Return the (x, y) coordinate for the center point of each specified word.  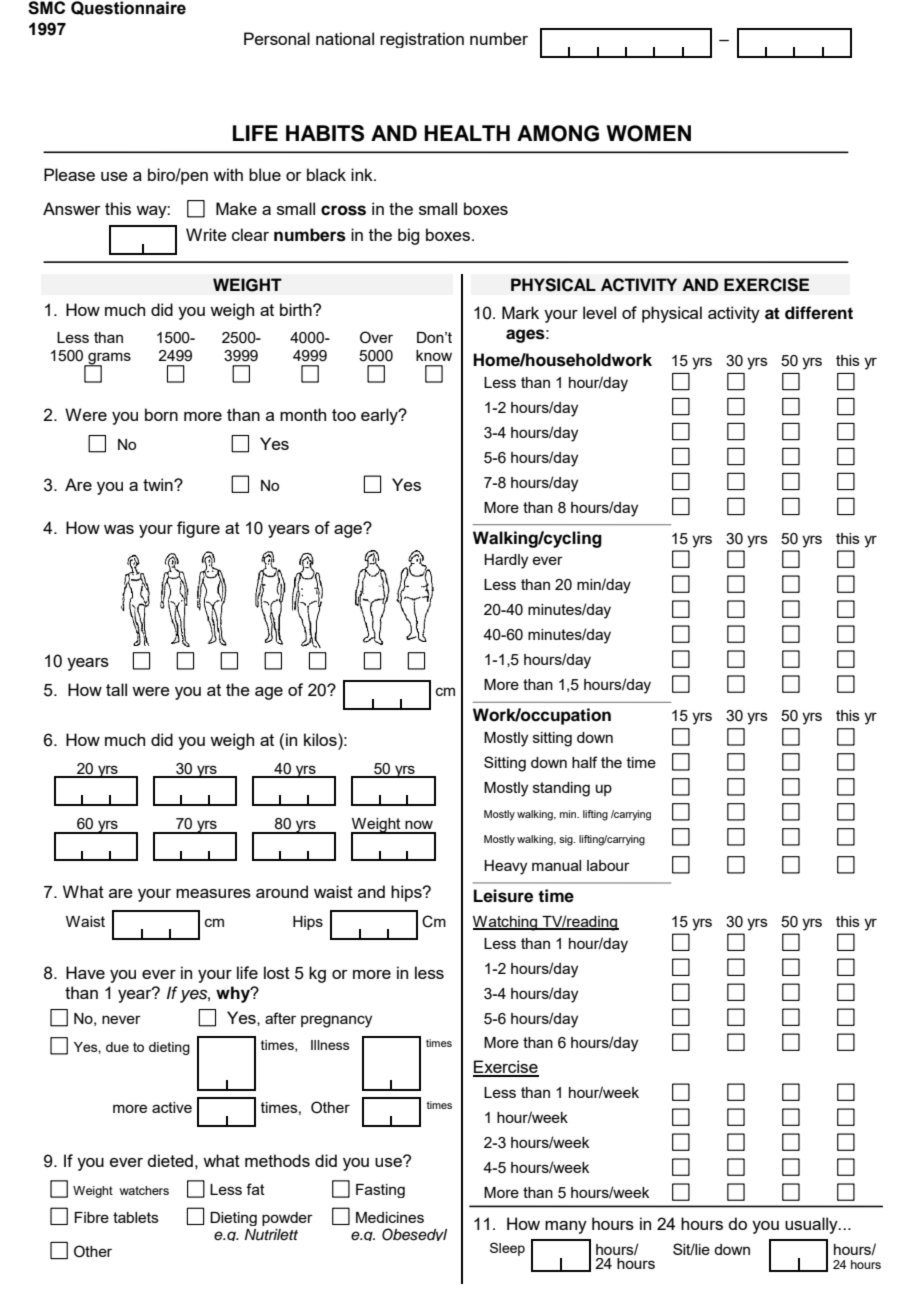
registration (422, 40)
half (584, 762)
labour (608, 865)
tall (116, 689)
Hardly (506, 561)
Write (206, 234)
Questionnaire (128, 8)
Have (85, 972)
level (599, 312)
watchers (144, 1190)
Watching (506, 923)
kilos (321, 739)
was (119, 529)
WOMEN (648, 133)
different (819, 313)
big (408, 236)
